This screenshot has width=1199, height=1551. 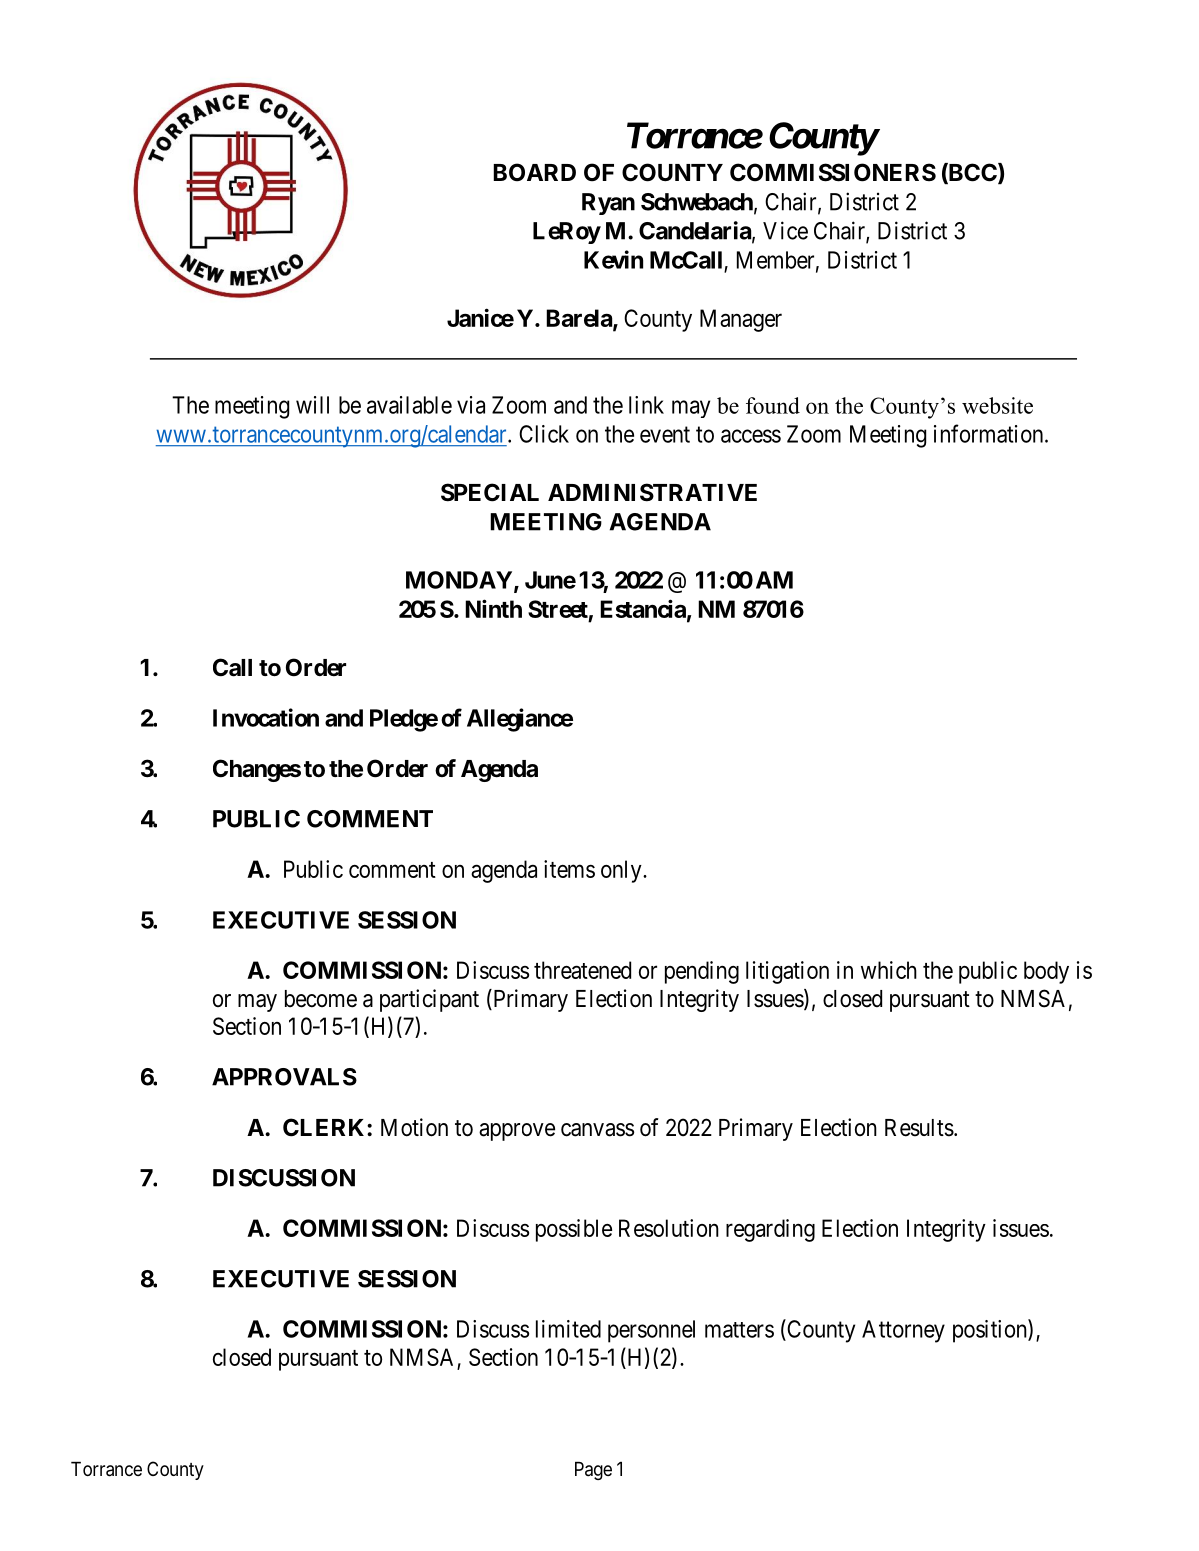 I want to click on BOARD, so click(x=534, y=172).
